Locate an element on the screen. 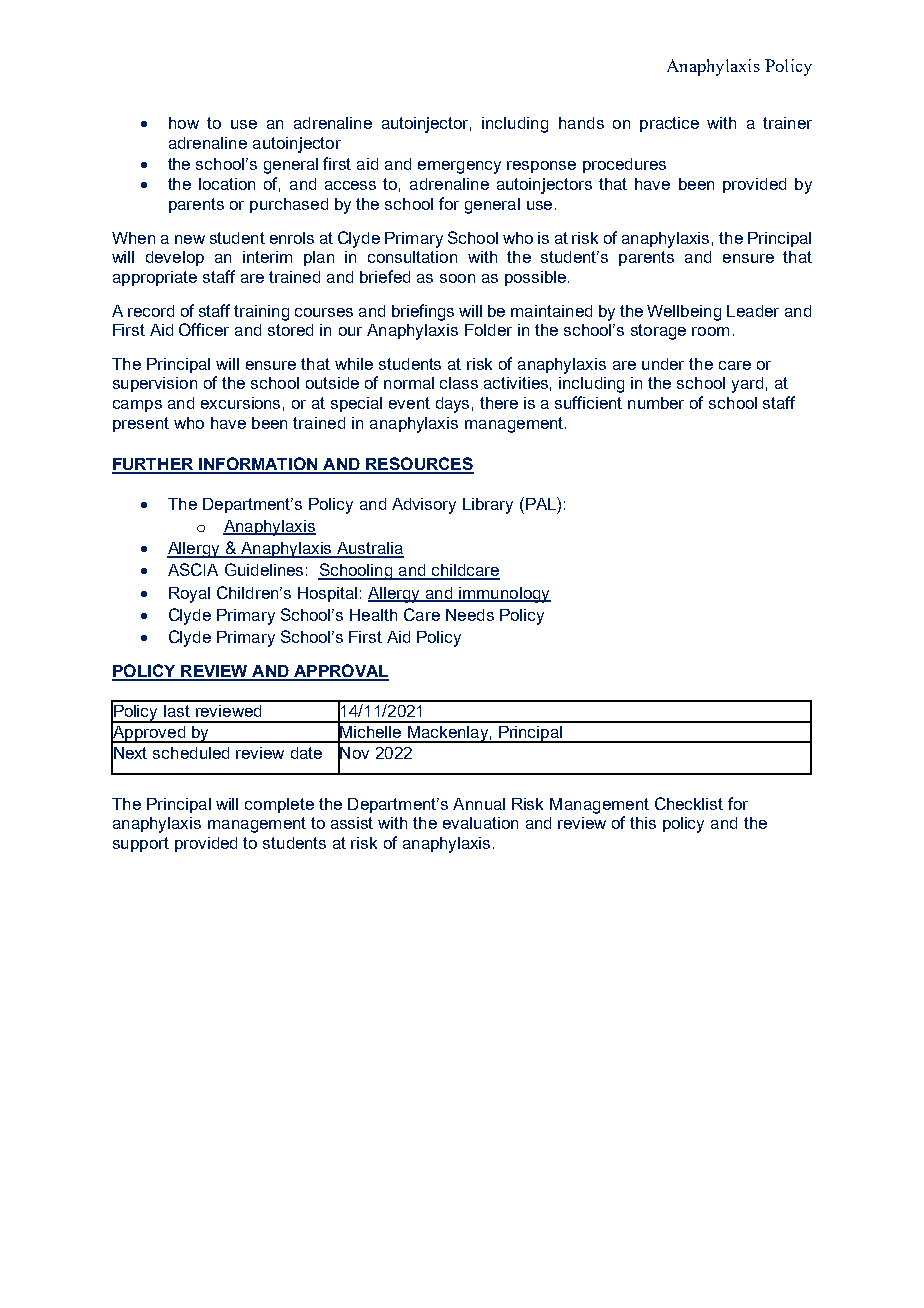 This screenshot has height=1308, width=924. briefings is located at coordinates (423, 312).
